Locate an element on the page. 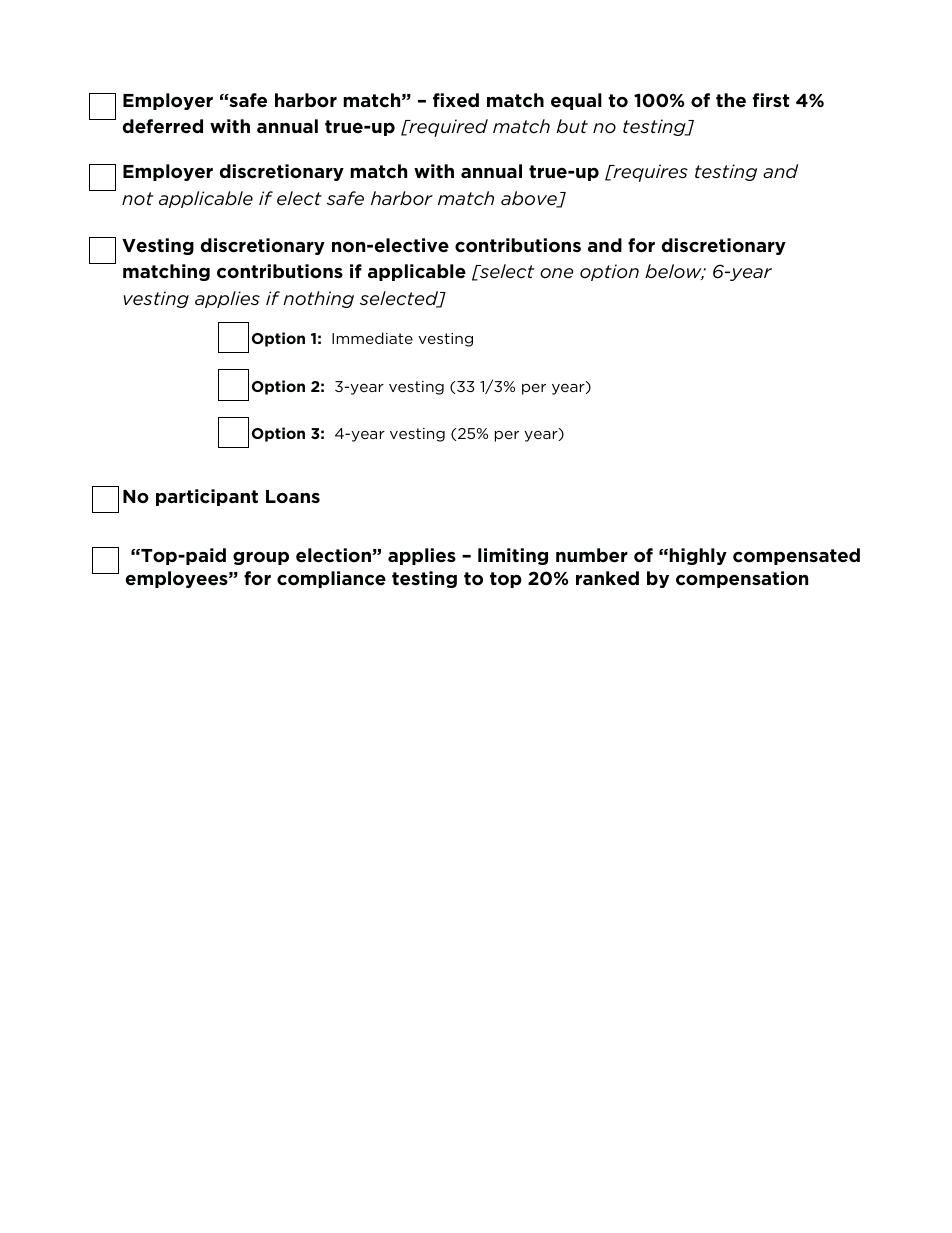 This page has height=1233, width=952. below is located at coordinates (674, 272).
